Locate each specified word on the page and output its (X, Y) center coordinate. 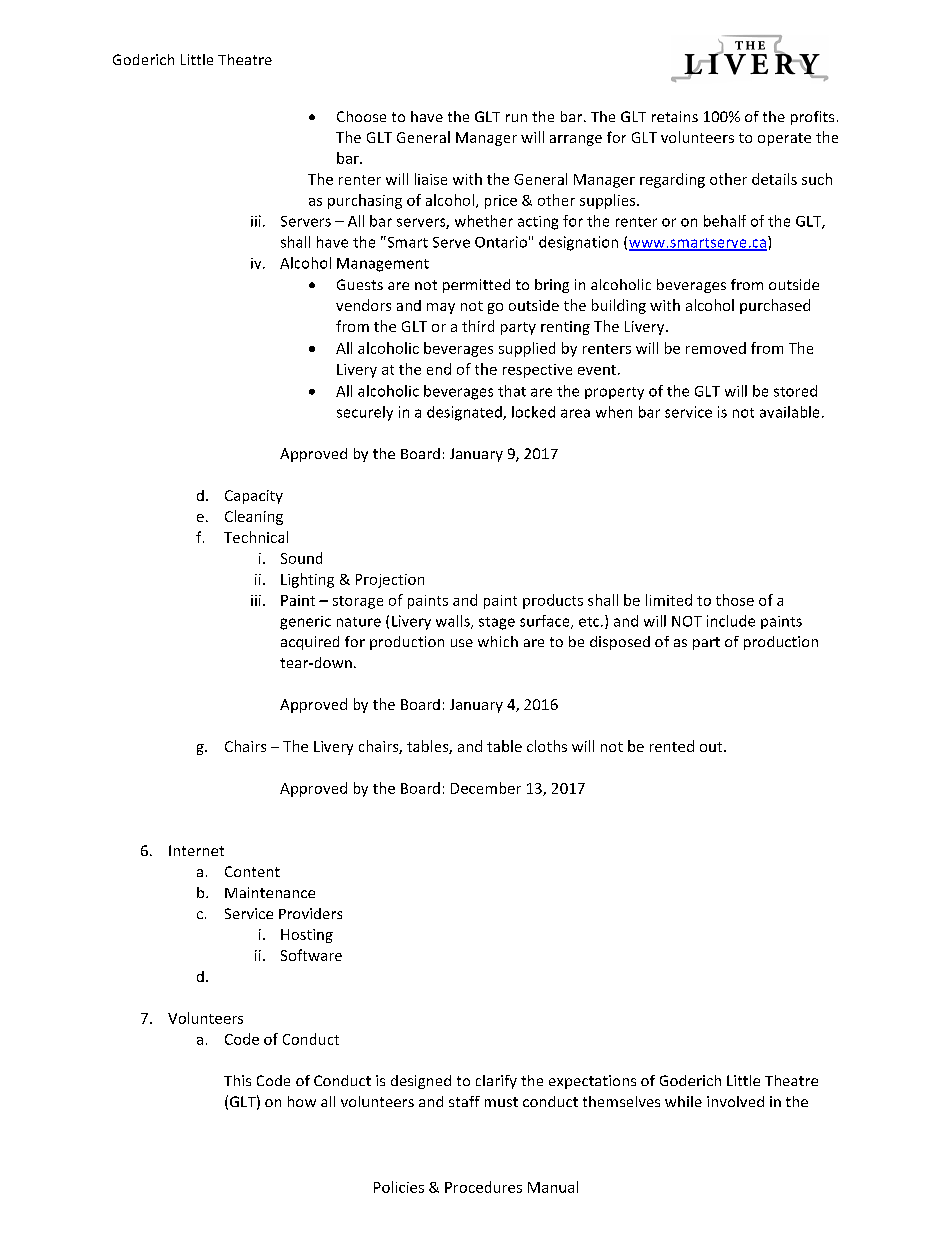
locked (533, 412)
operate (784, 139)
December (486, 788)
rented (672, 746)
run (516, 118)
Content (252, 871)
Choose (361, 116)
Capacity (254, 497)
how (302, 1101)
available (789, 412)
